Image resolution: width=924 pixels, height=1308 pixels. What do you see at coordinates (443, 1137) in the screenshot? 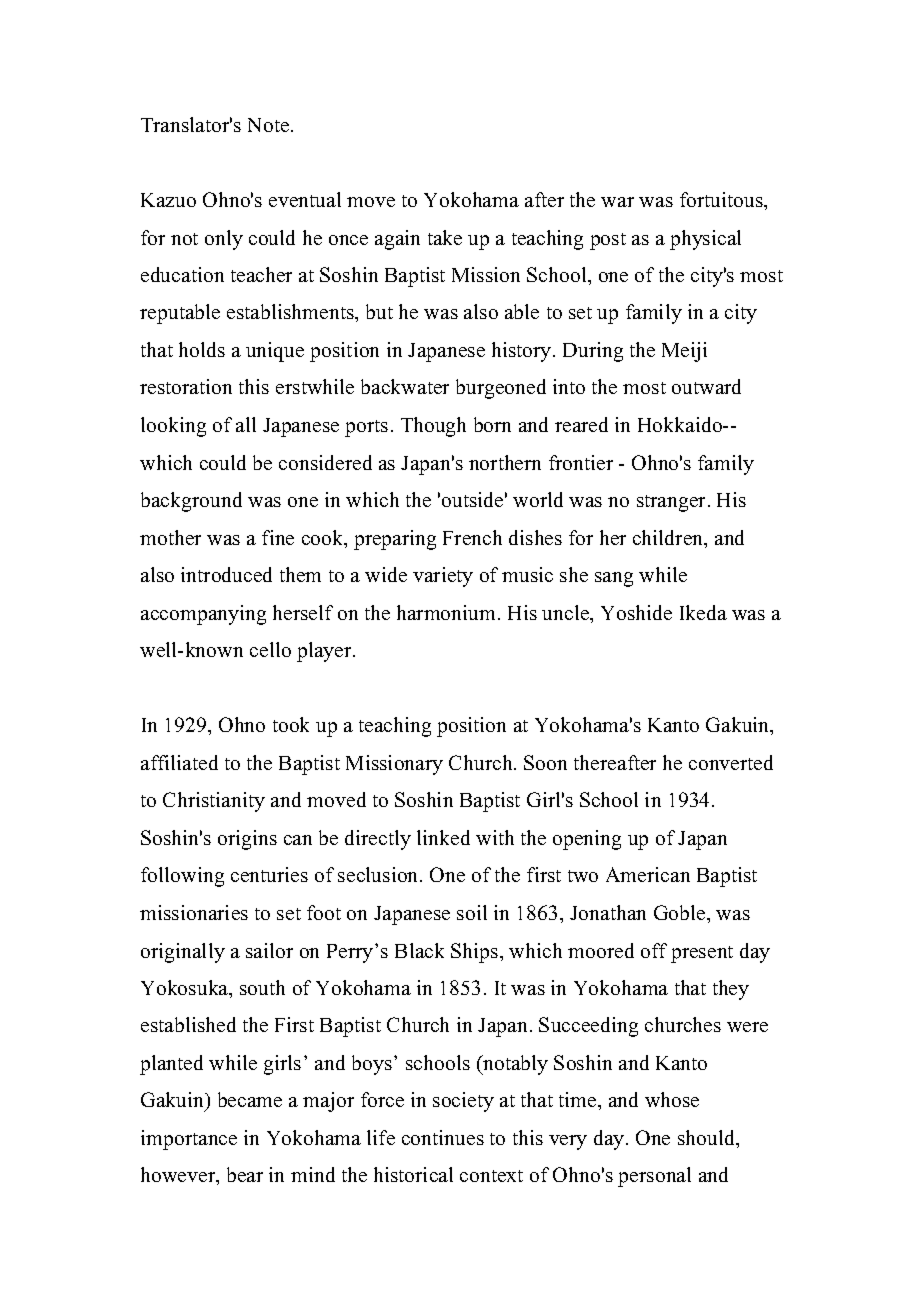
I see `continues` at bounding box center [443, 1137].
